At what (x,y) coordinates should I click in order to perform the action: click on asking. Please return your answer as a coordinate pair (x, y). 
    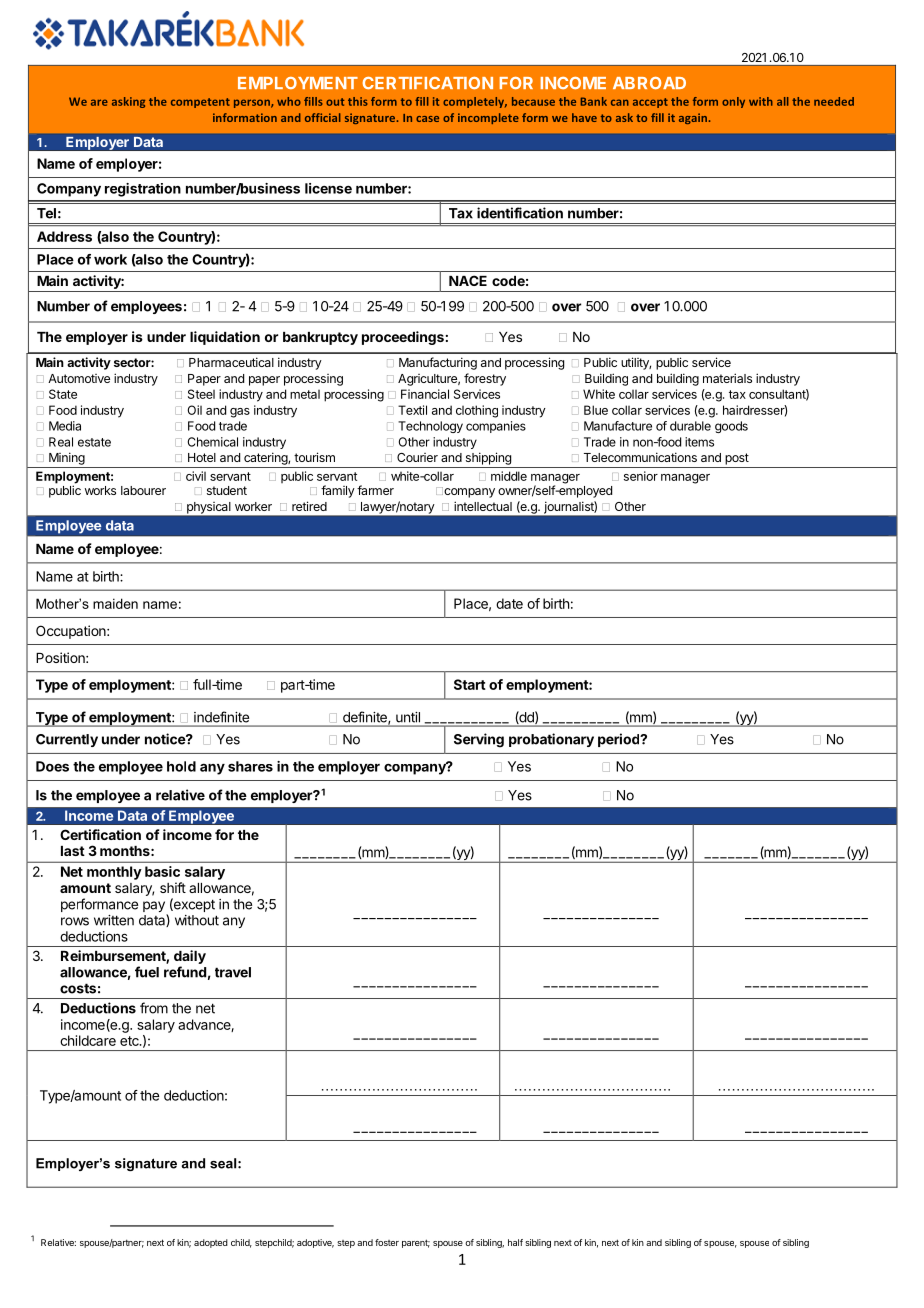
    Looking at the image, I should click on (128, 102).
